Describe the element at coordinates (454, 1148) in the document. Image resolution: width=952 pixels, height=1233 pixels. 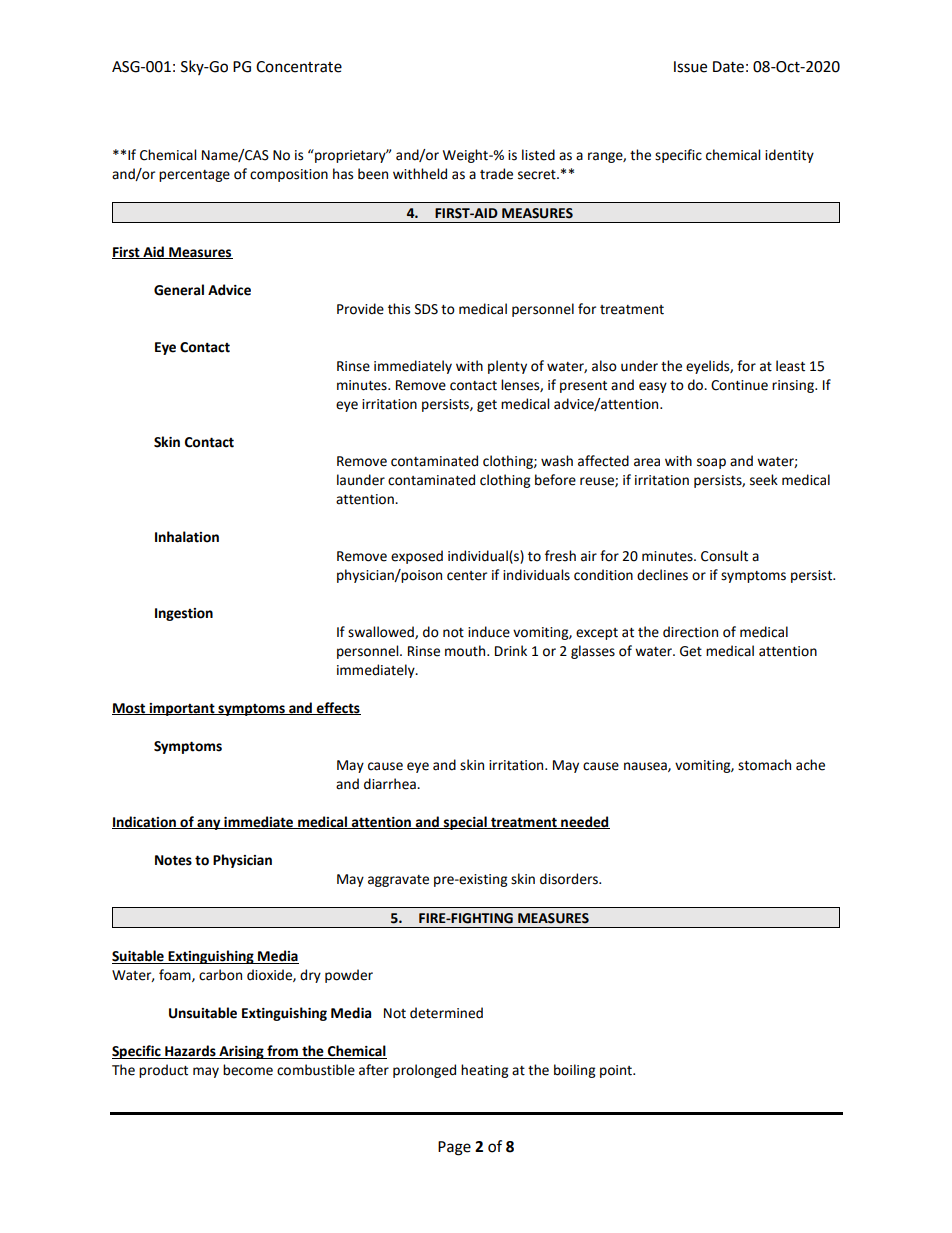
I see `Page` at that location.
